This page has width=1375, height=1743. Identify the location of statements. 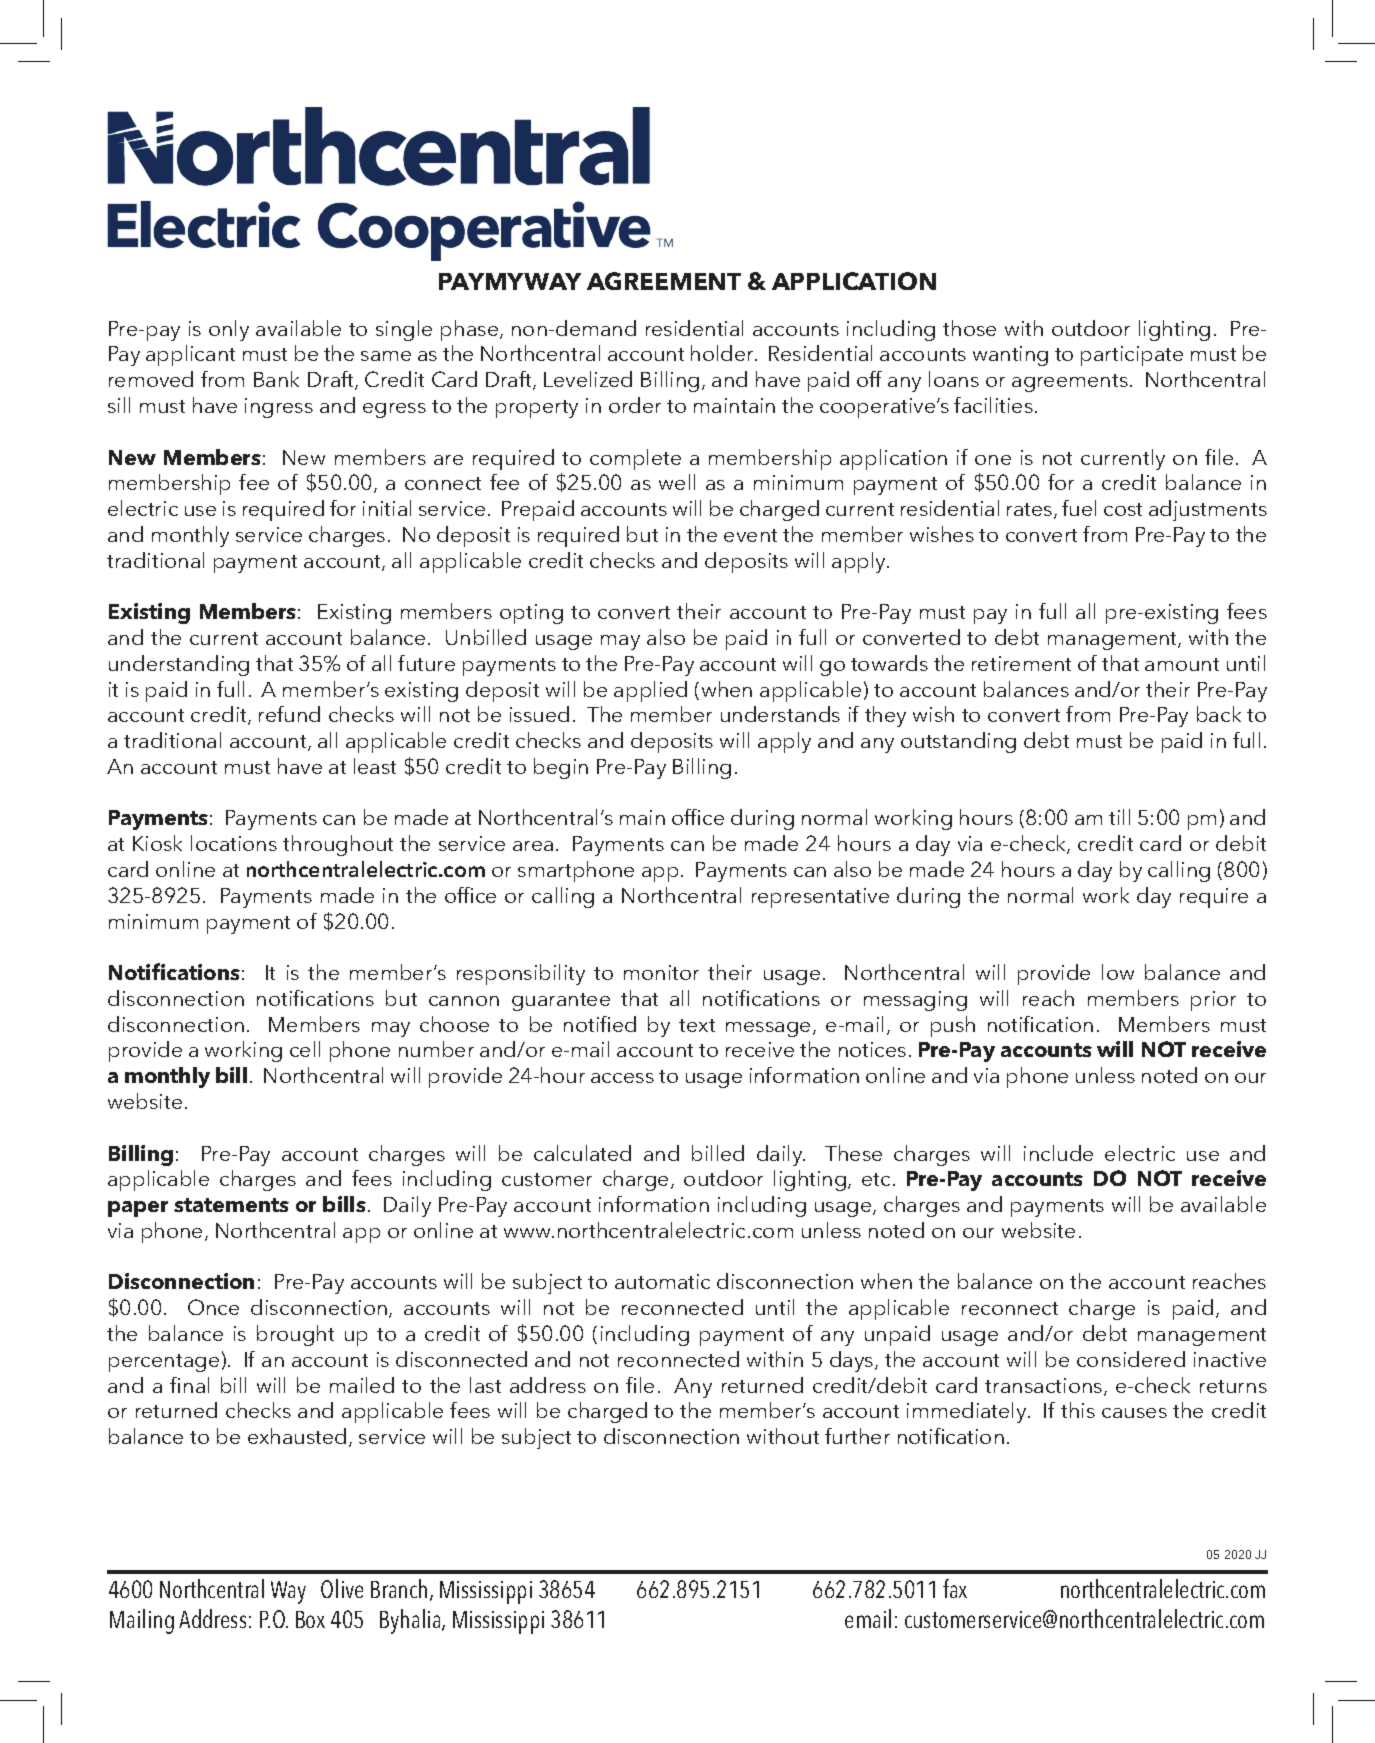
(231, 1205).
